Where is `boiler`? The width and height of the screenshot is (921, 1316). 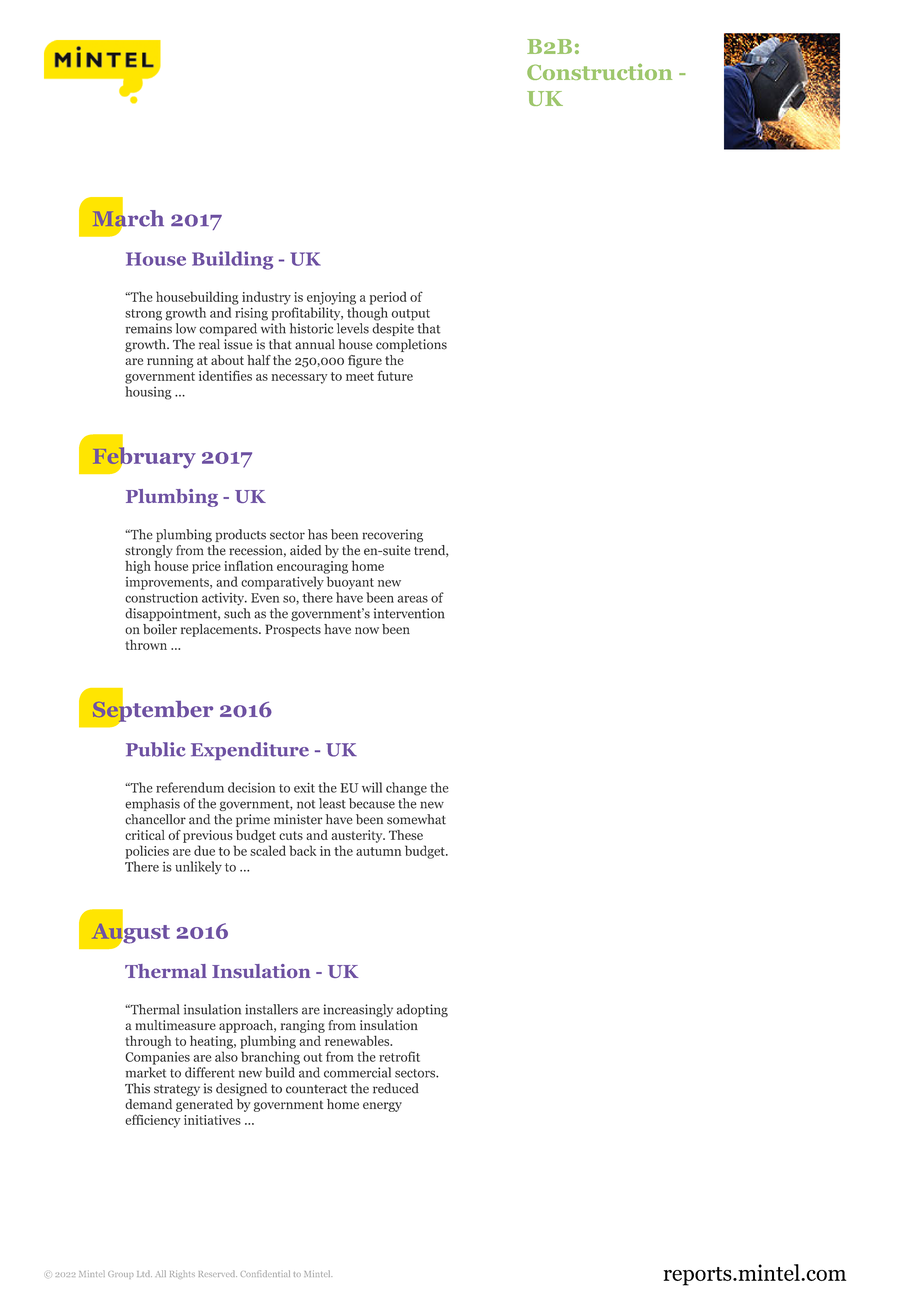
boiler is located at coordinates (160, 629).
